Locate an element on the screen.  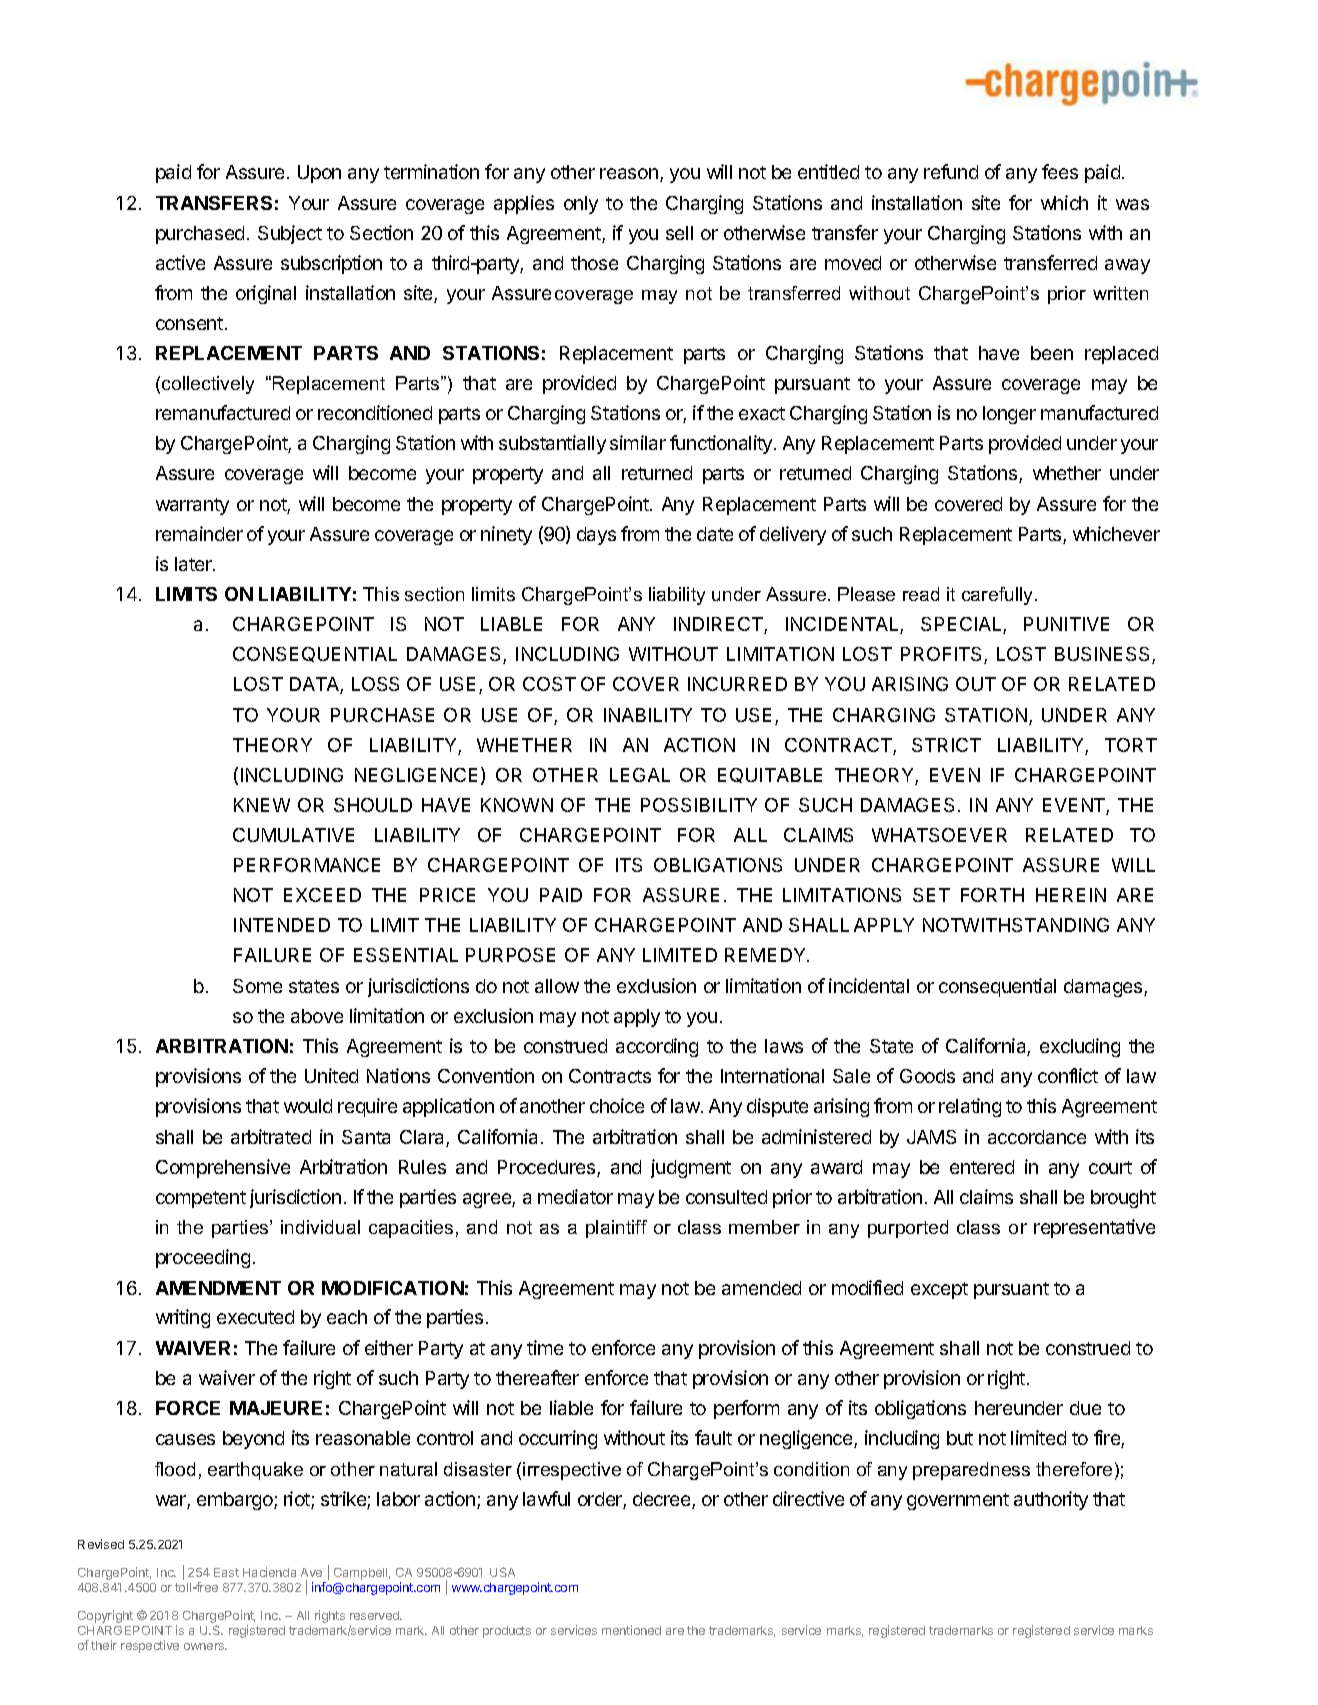
allow is located at coordinates (557, 986).
